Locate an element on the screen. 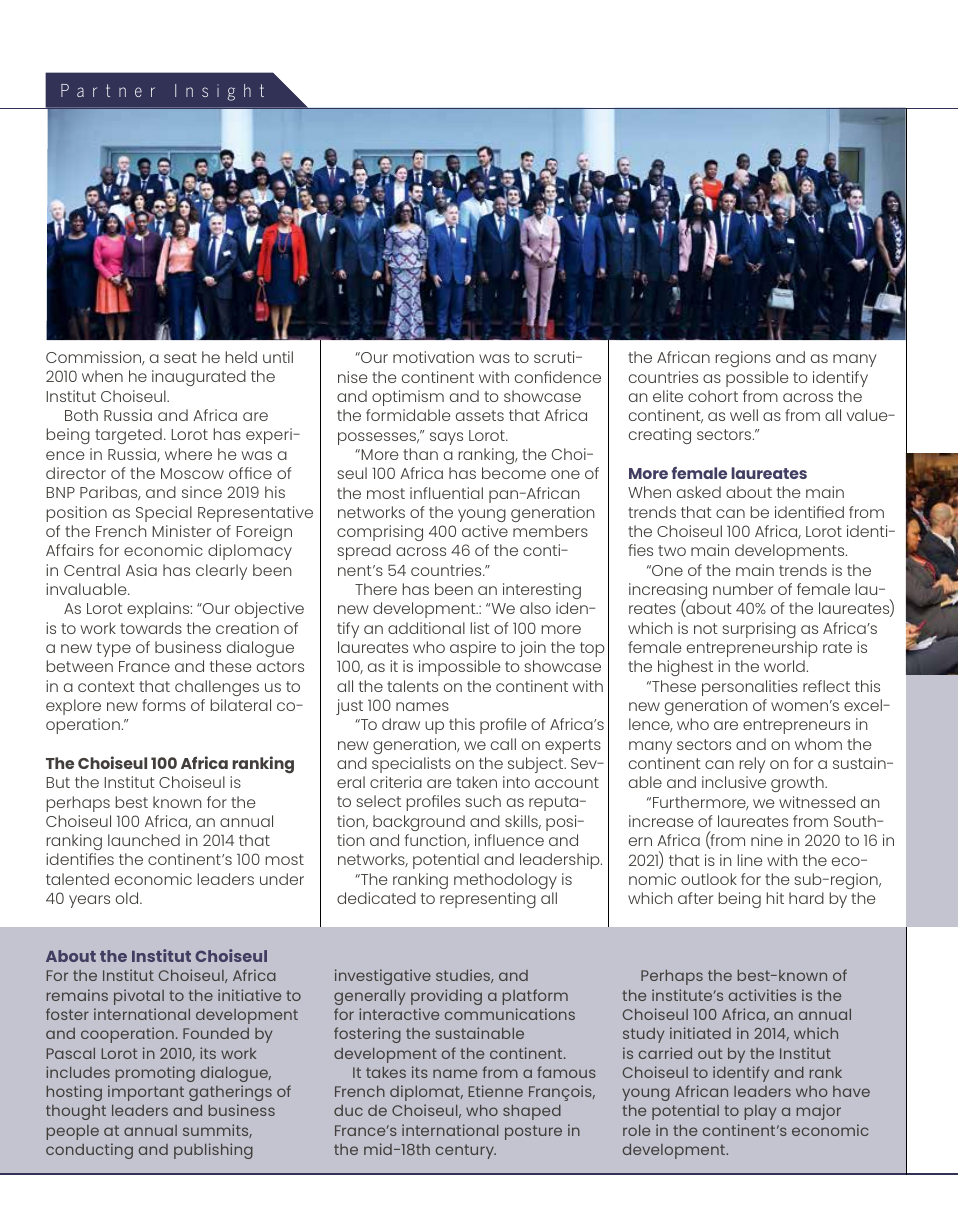 This screenshot has width=958, height=1232. century is located at coordinates (466, 1151).
